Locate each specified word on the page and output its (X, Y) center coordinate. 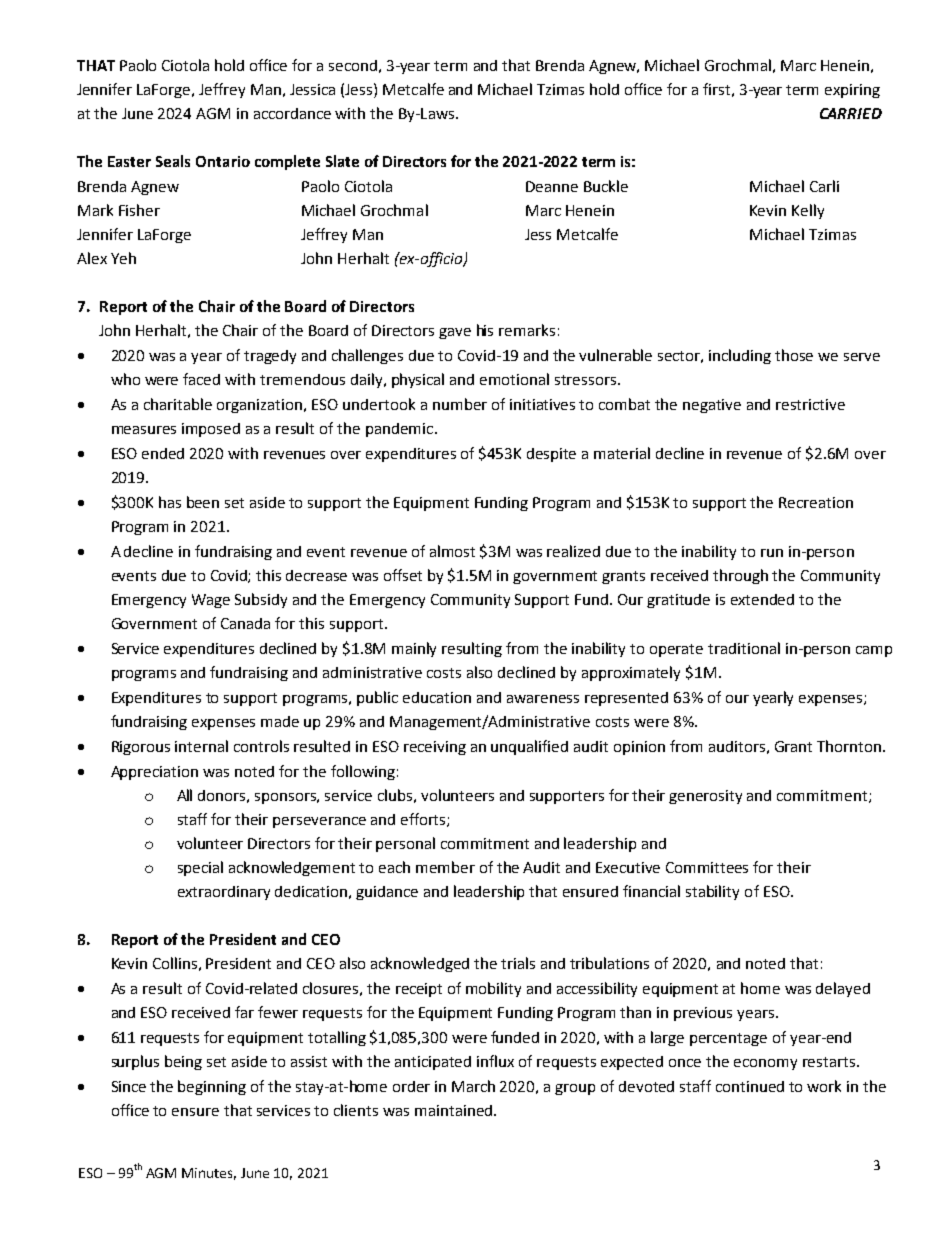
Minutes (209, 1174)
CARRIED (851, 113)
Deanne (552, 186)
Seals (173, 161)
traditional (744, 648)
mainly (414, 649)
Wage (211, 601)
